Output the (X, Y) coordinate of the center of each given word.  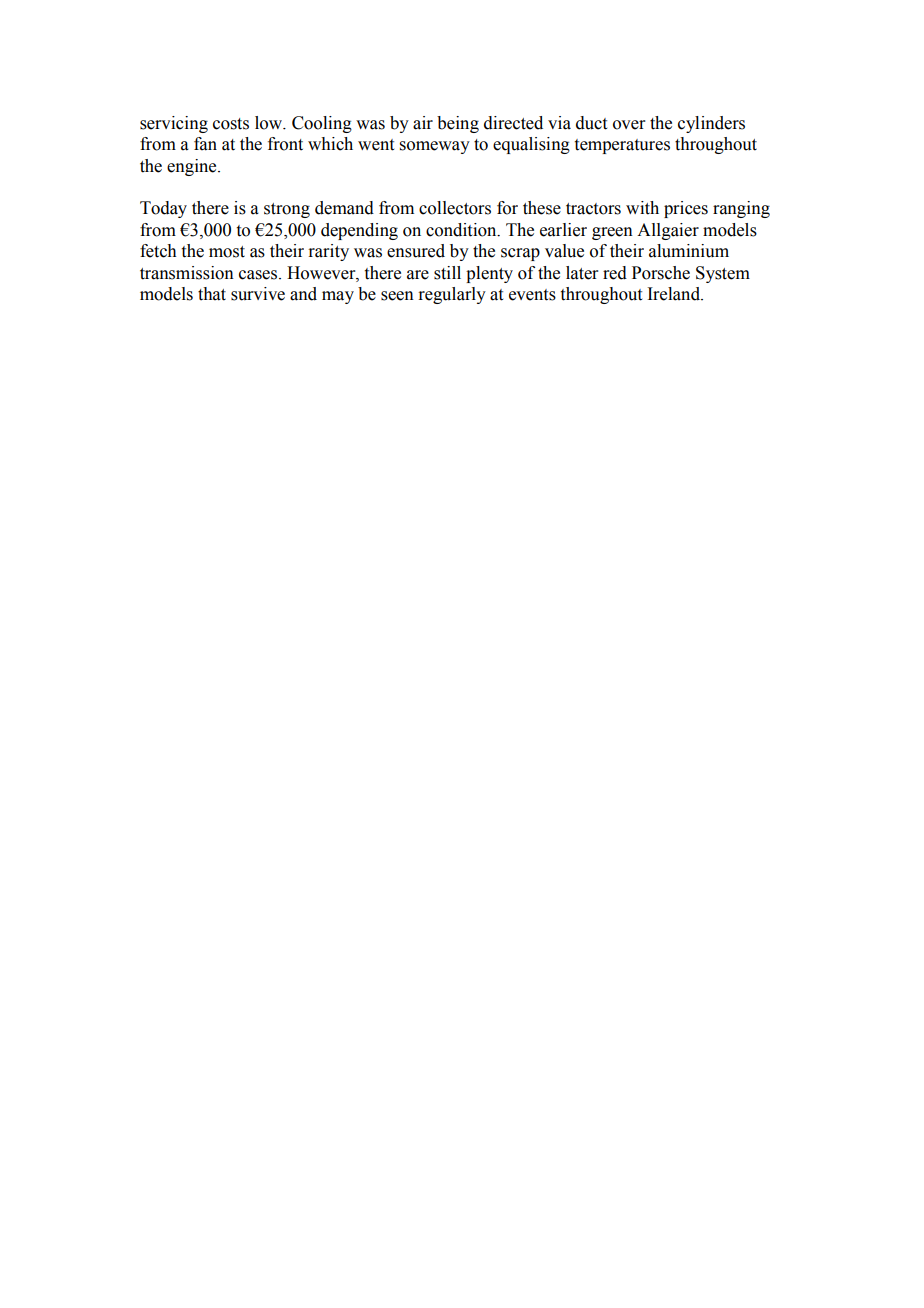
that (212, 294)
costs (231, 124)
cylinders (711, 124)
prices (686, 209)
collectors (455, 208)
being (458, 124)
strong (287, 210)
